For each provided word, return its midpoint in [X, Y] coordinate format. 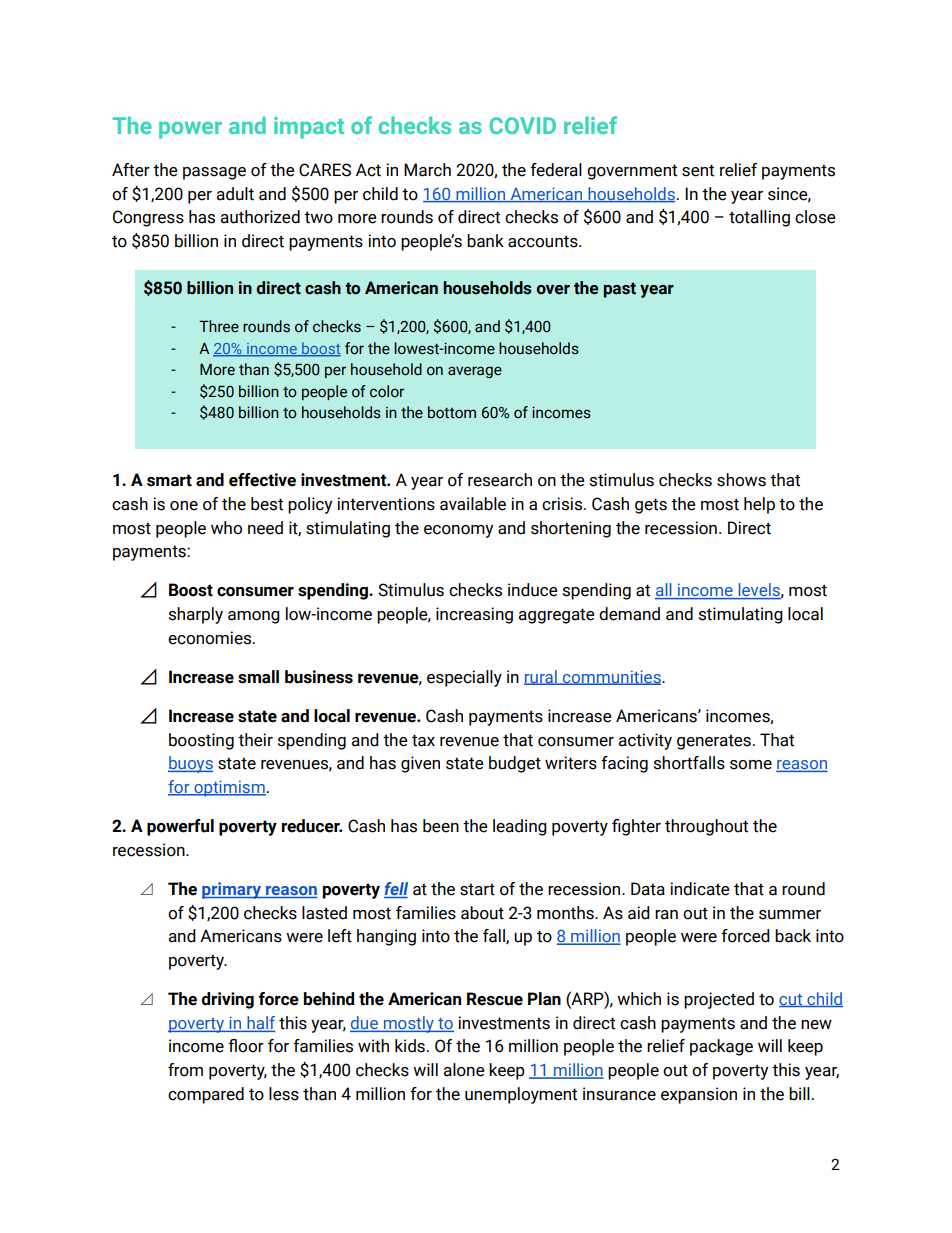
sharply [196, 615]
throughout [706, 827]
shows [741, 480]
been [441, 826]
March [427, 170]
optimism [229, 788]
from [185, 1070]
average [475, 372]
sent [698, 170]
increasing [474, 615]
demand [629, 614]
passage [214, 173]
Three [219, 326]
